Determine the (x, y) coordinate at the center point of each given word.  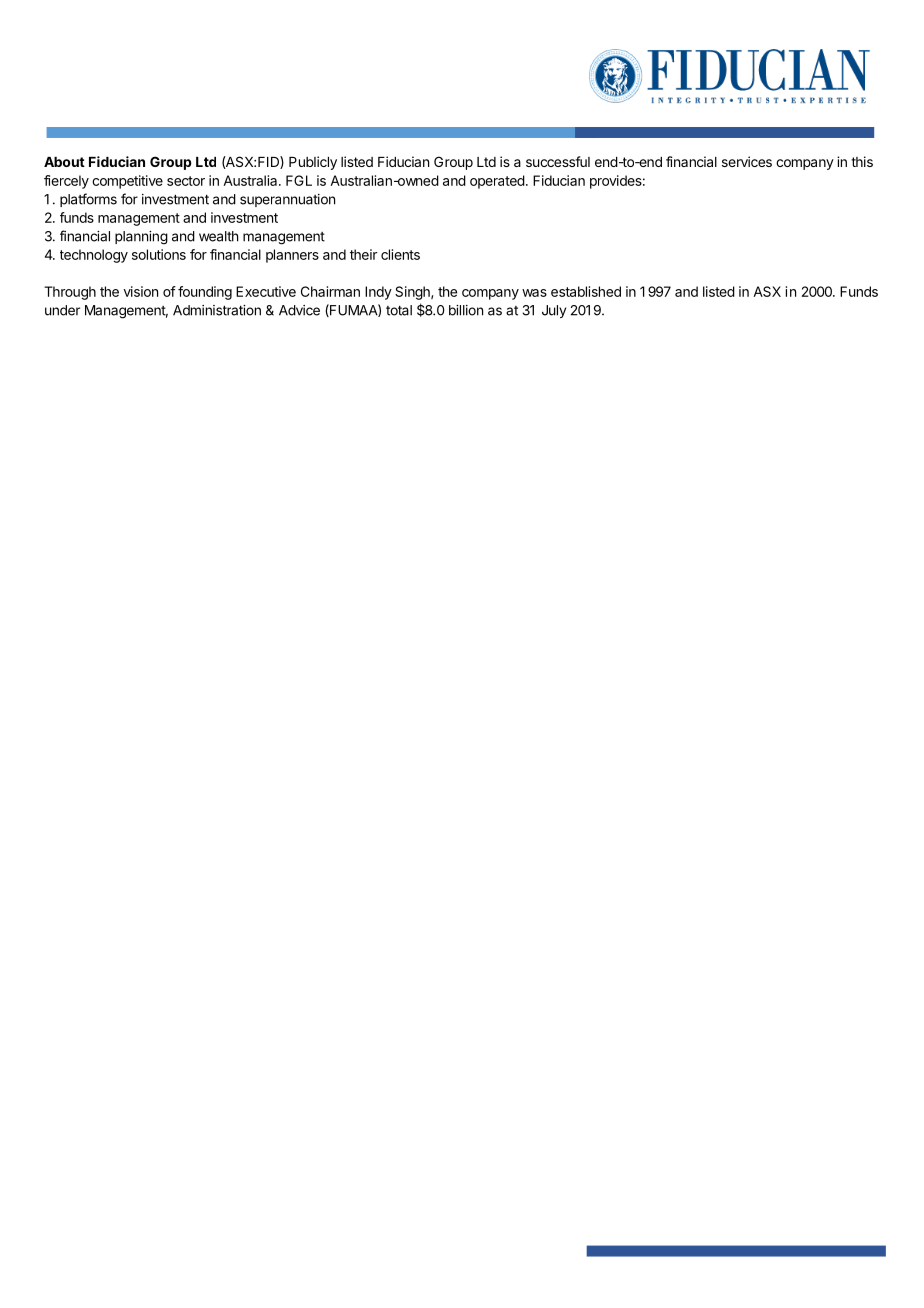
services (747, 161)
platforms (88, 200)
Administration (217, 310)
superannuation (287, 200)
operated (497, 182)
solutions (159, 254)
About (64, 162)
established (586, 291)
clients (400, 254)
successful (558, 161)
